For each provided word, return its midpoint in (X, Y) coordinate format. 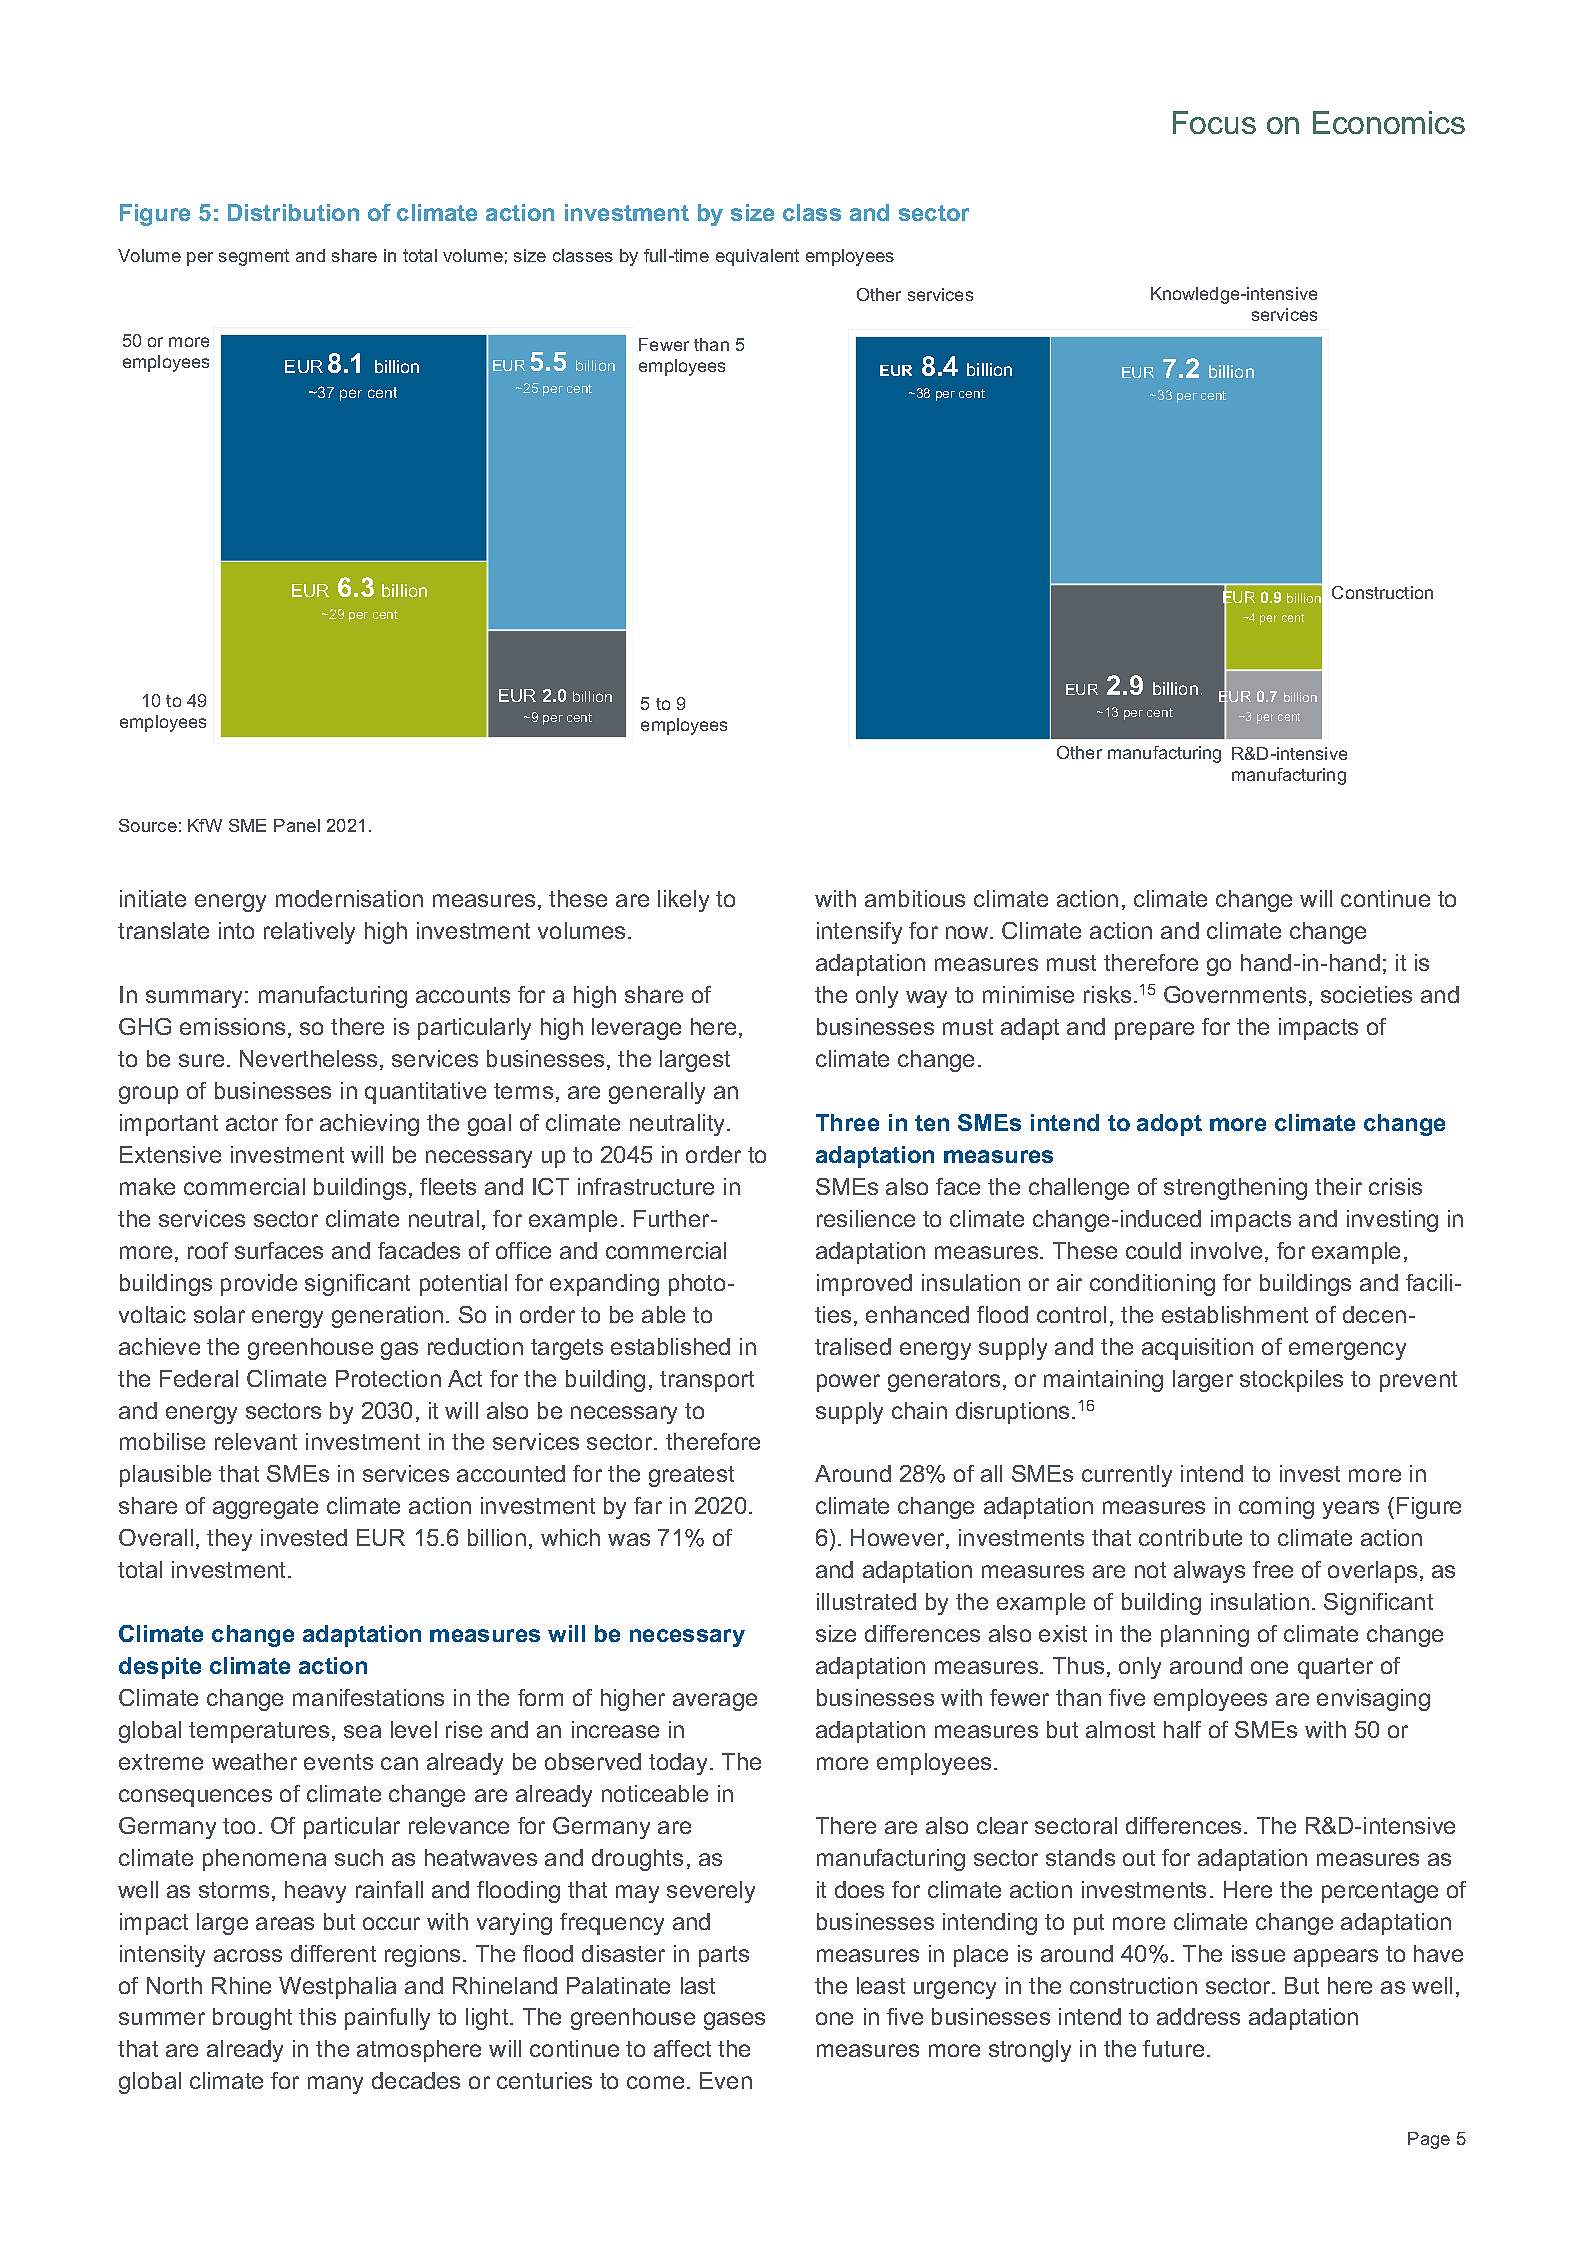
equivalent (757, 257)
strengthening (1235, 1189)
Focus (1214, 122)
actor (252, 1123)
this (317, 2016)
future (1173, 2048)
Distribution (293, 212)
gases (734, 2021)
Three (847, 1122)
